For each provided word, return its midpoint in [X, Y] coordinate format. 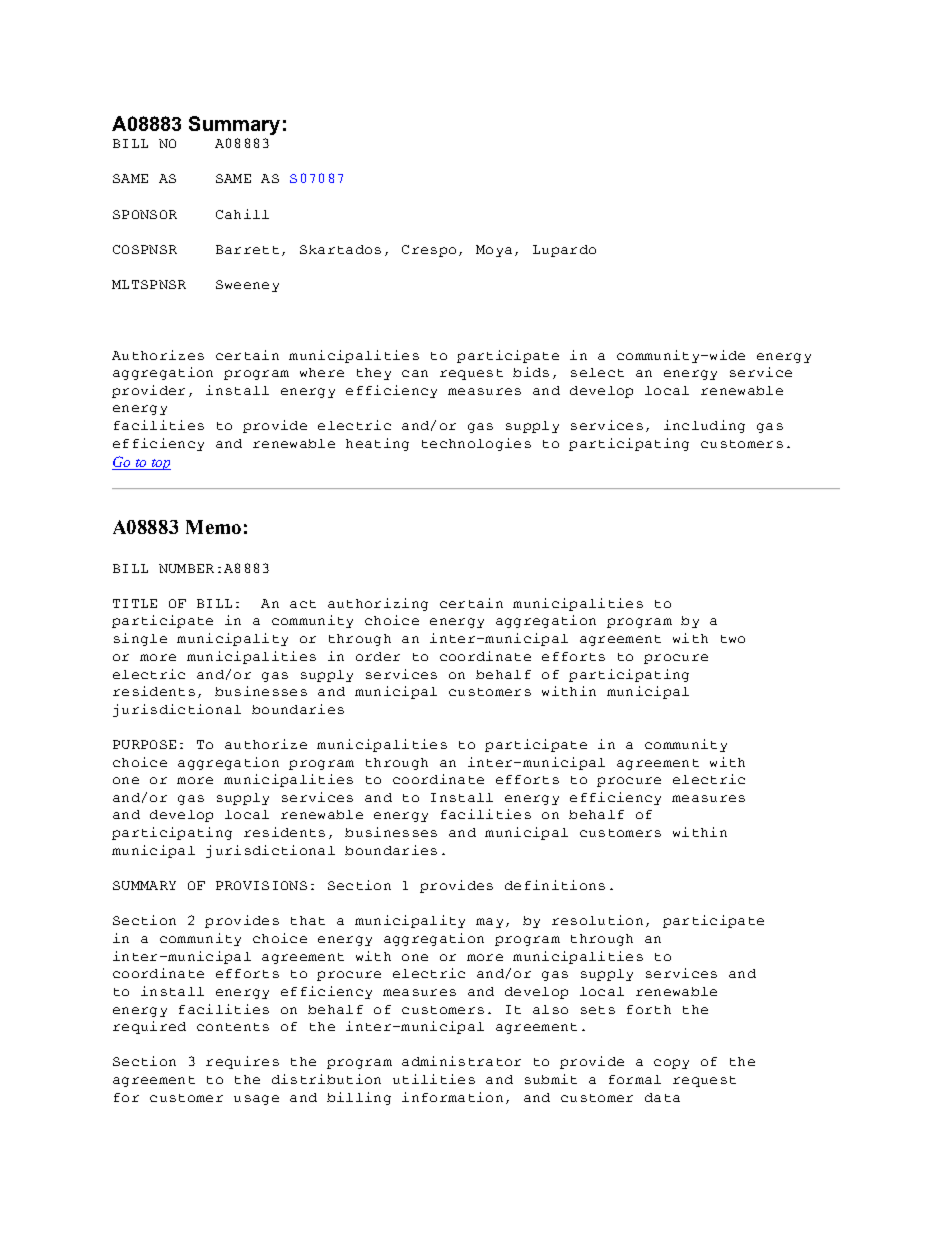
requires [242, 1062]
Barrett [247, 249]
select [597, 372]
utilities [434, 1079]
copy [671, 1064]
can [415, 373]
